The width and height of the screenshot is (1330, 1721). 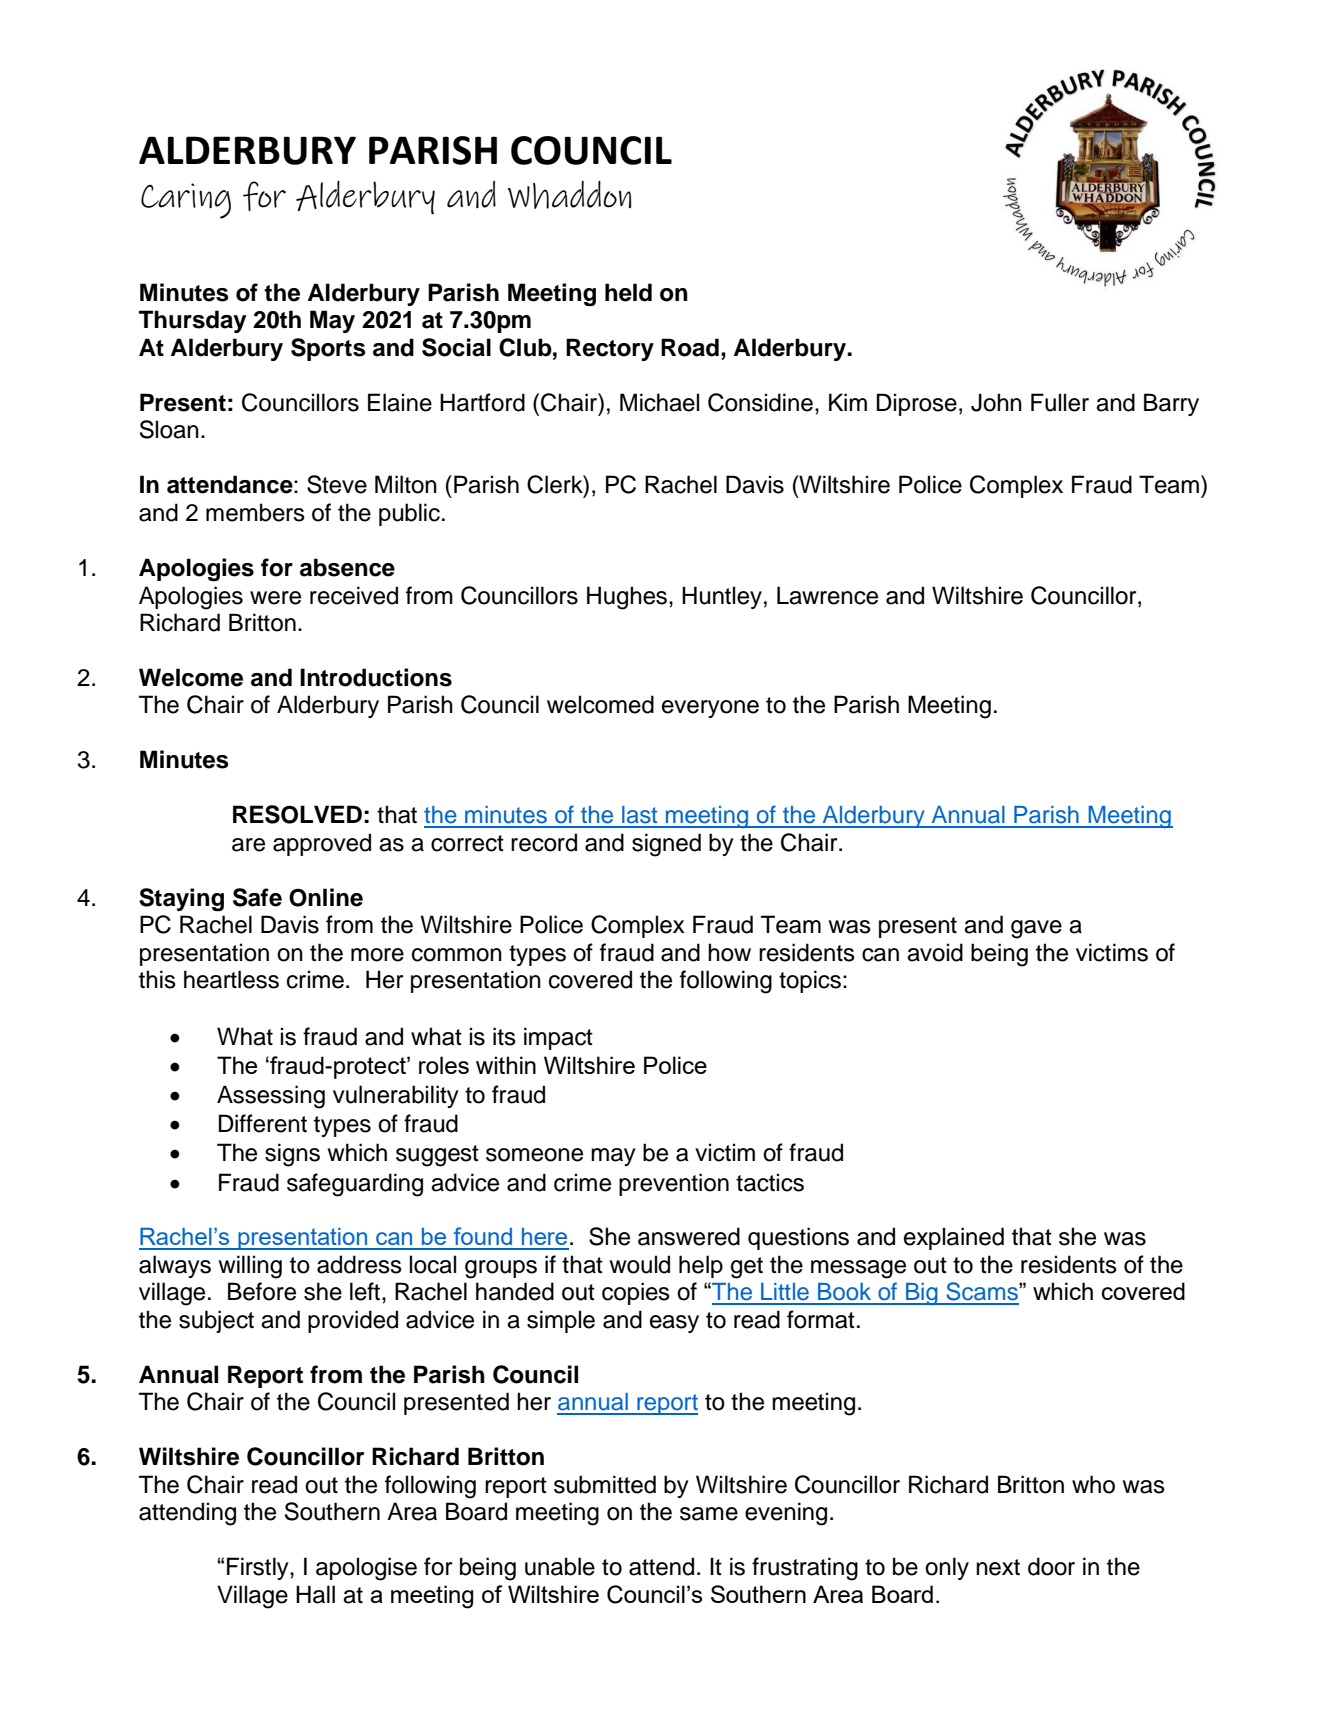 I want to click on signed, so click(x=666, y=845).
